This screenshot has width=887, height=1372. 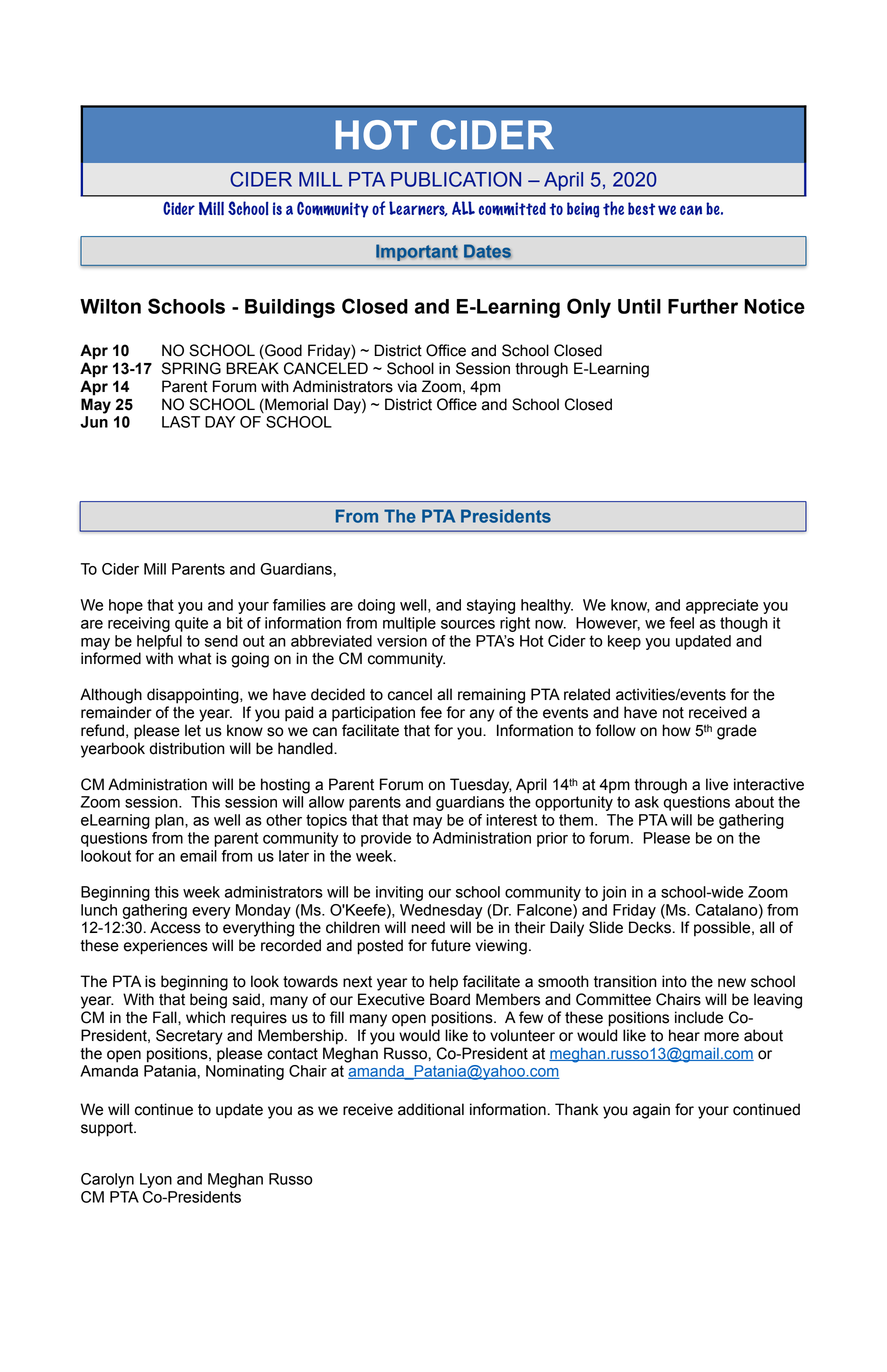 What do you see at coordinates (681, 623) in the screenshot?
I see `feel` at bounding box center [681, 623].
